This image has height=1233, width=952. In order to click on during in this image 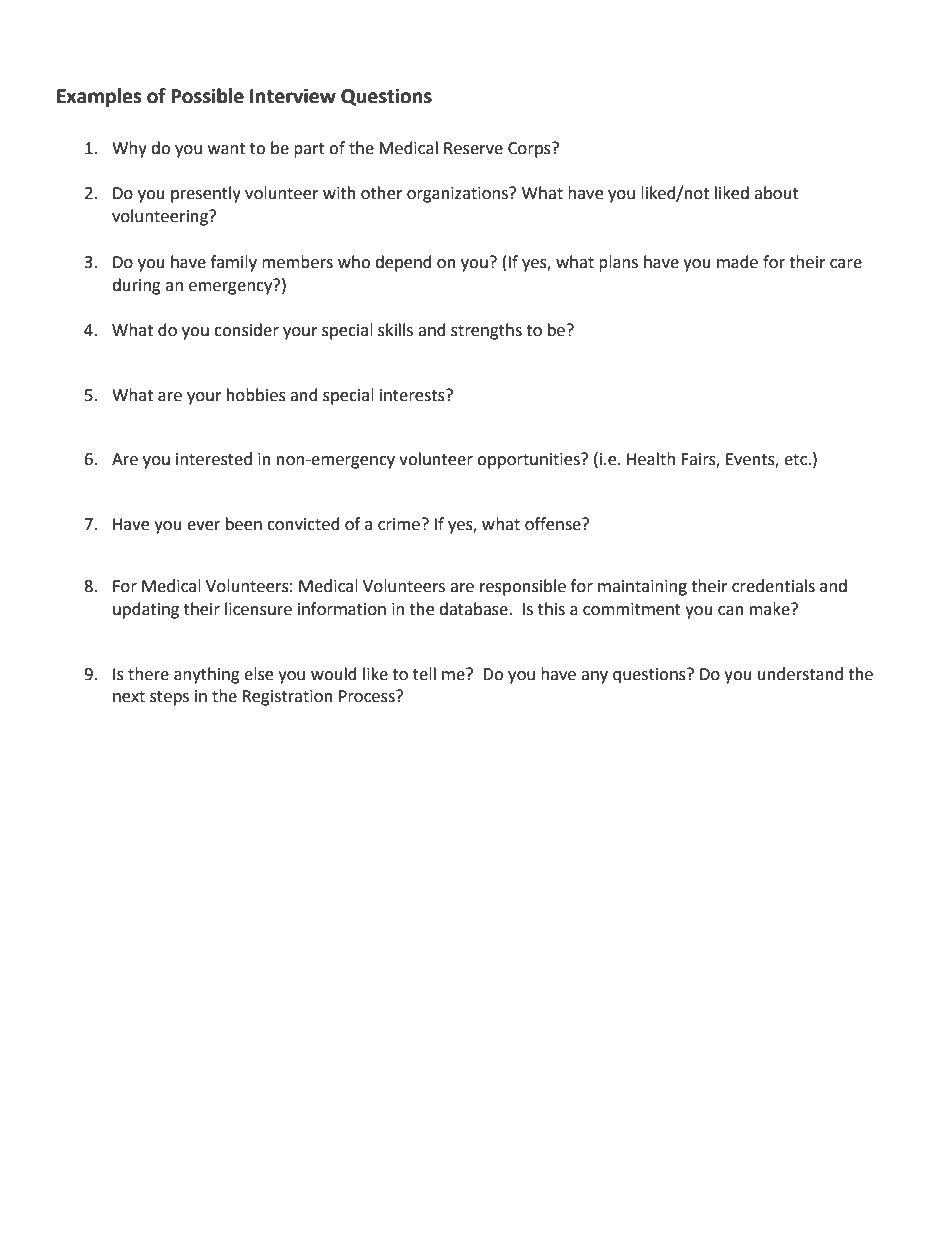, I will do `click(136, 286)`.
